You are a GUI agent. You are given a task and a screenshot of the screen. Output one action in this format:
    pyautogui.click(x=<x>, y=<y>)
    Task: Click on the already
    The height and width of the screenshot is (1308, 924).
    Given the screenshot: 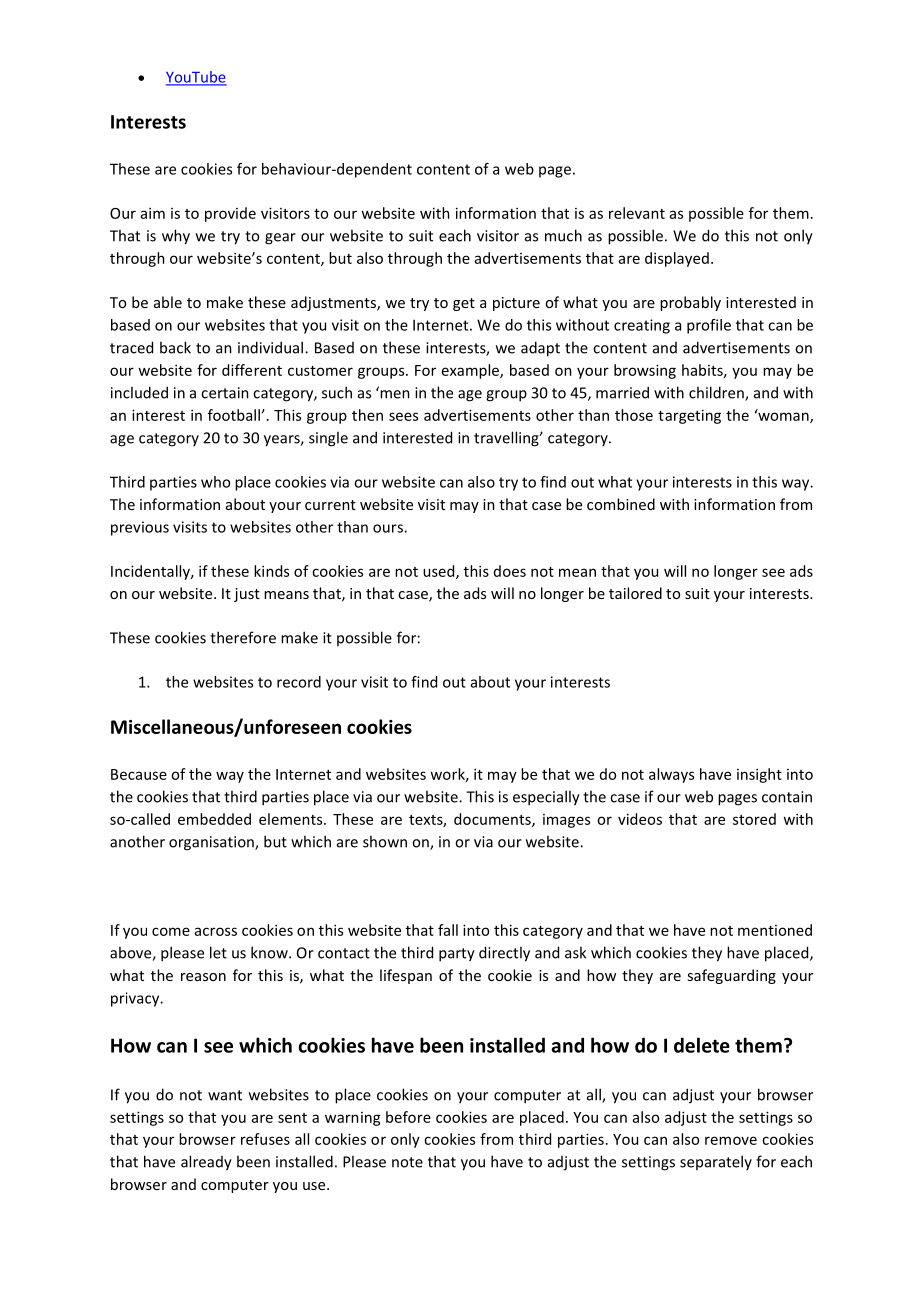 What is the action you would take?
    pyautogui.click(x=206, y=1163)
